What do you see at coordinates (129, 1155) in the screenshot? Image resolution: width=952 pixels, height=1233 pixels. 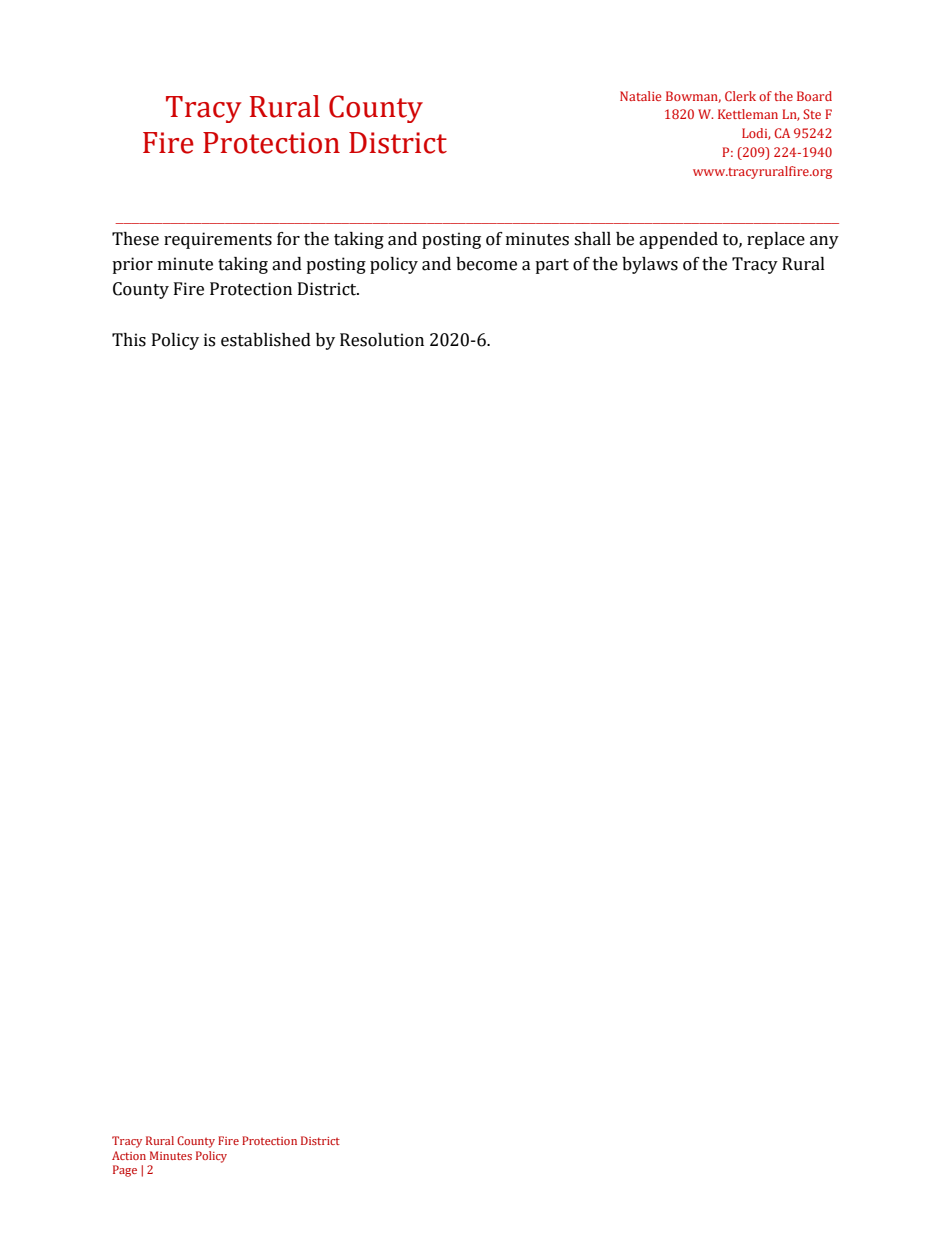 I see `Action` at bounding box center [129, 1155].
